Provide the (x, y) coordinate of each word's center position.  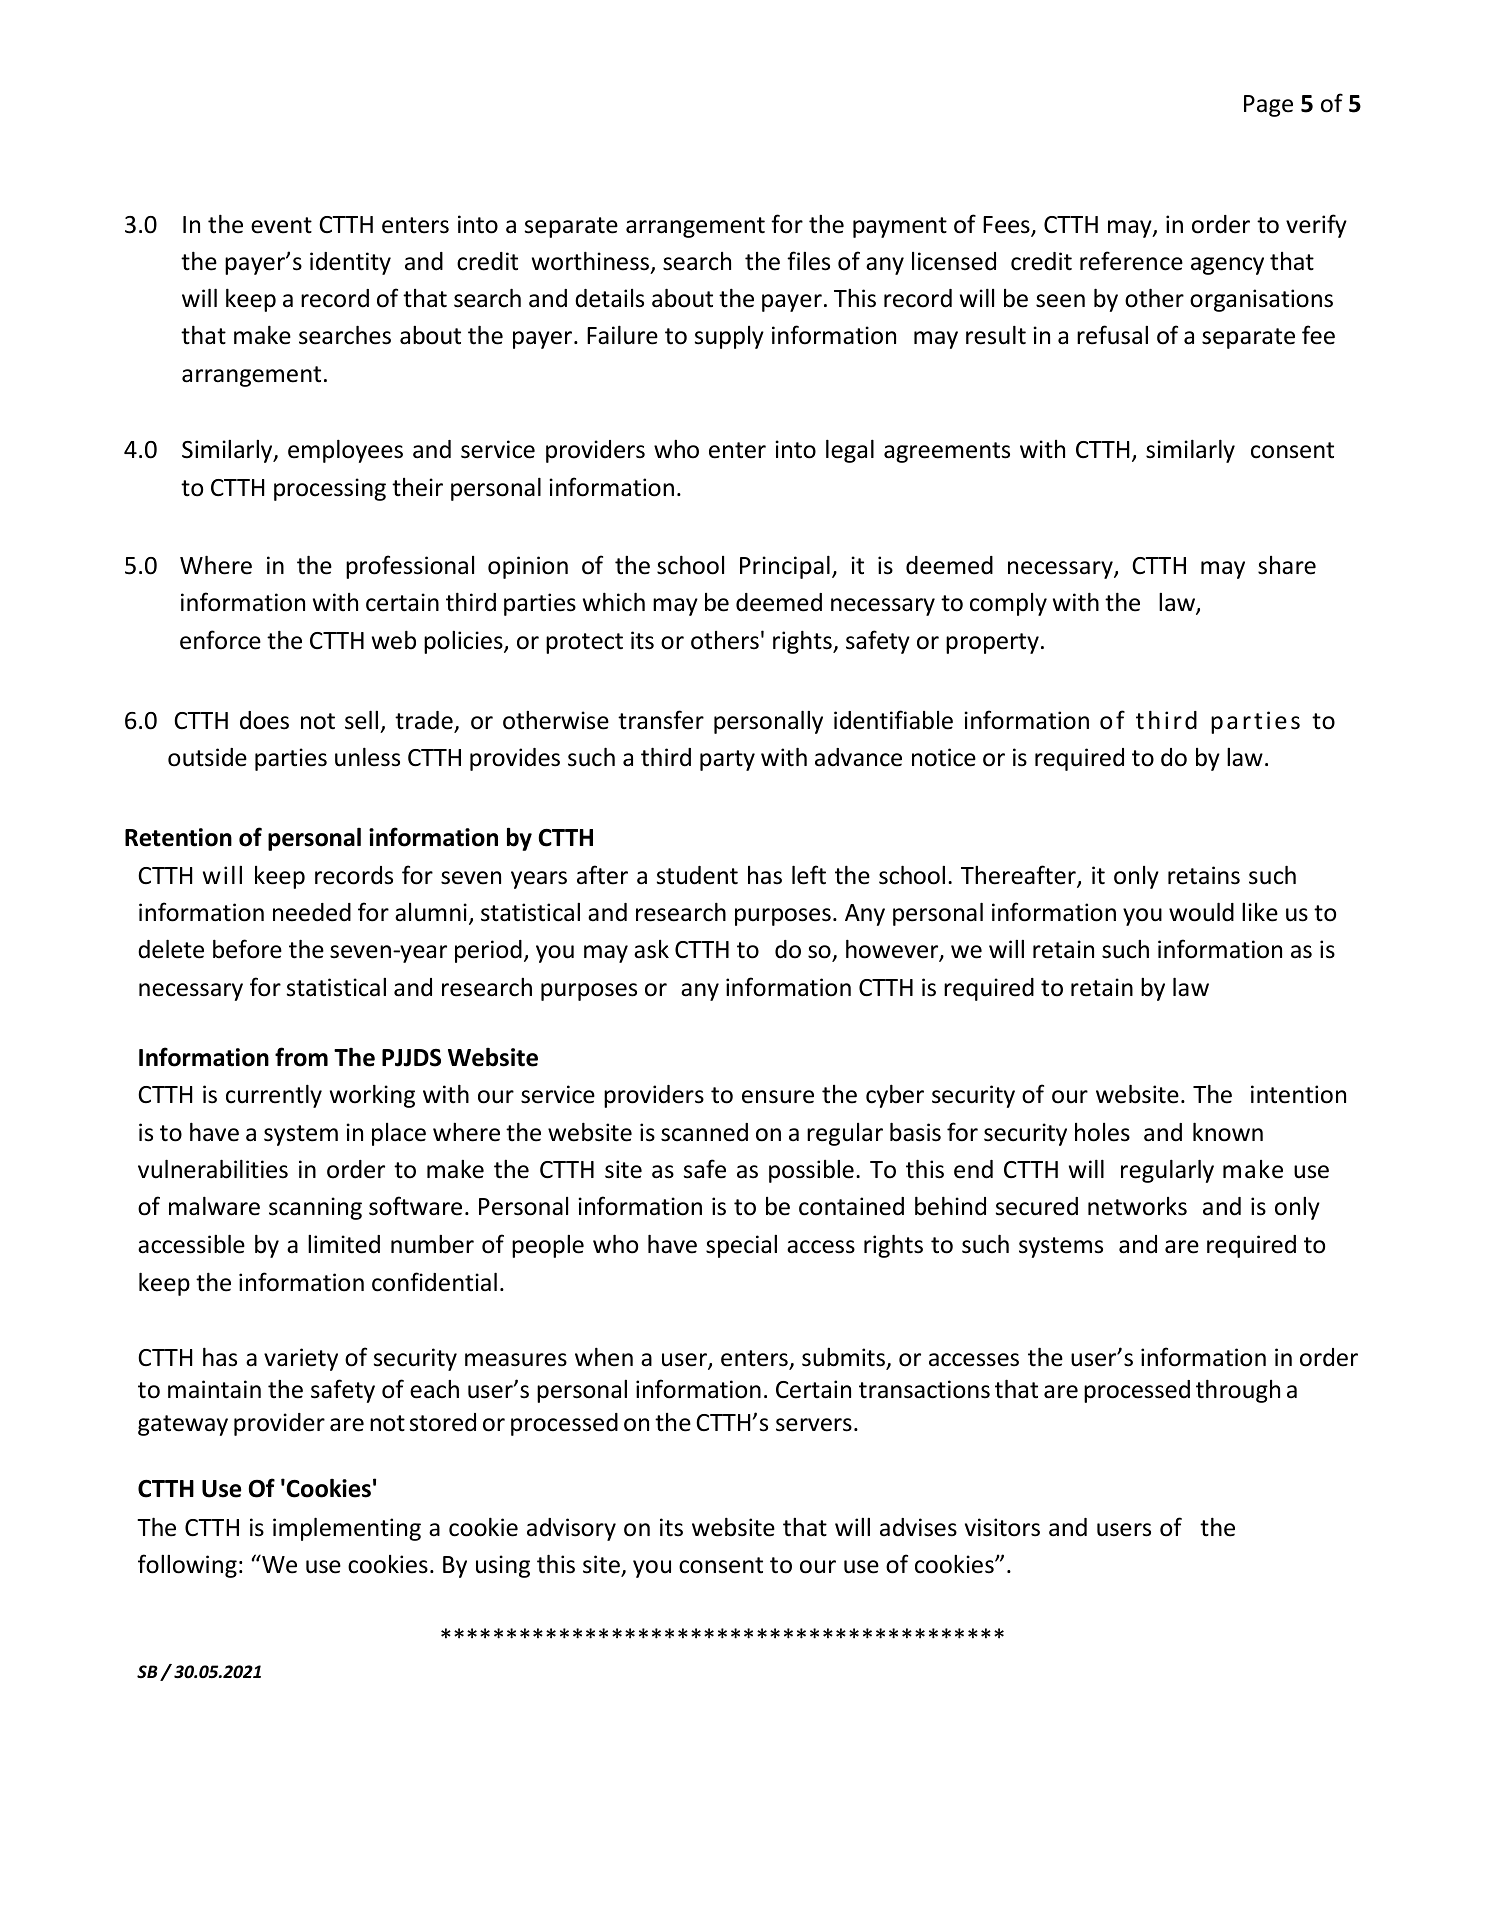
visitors (1002, 1527)
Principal (785, 567)
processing (330, 489)
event (281, 225)
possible (811, 1171)
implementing (347, 1529)
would (1201, 912)
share (1287, 565)
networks (1137, 1206)
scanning (315, 1208)
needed (312, 912)
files (808, 261)
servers (814, 1425)
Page (1268, 106)
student (697, 875)
